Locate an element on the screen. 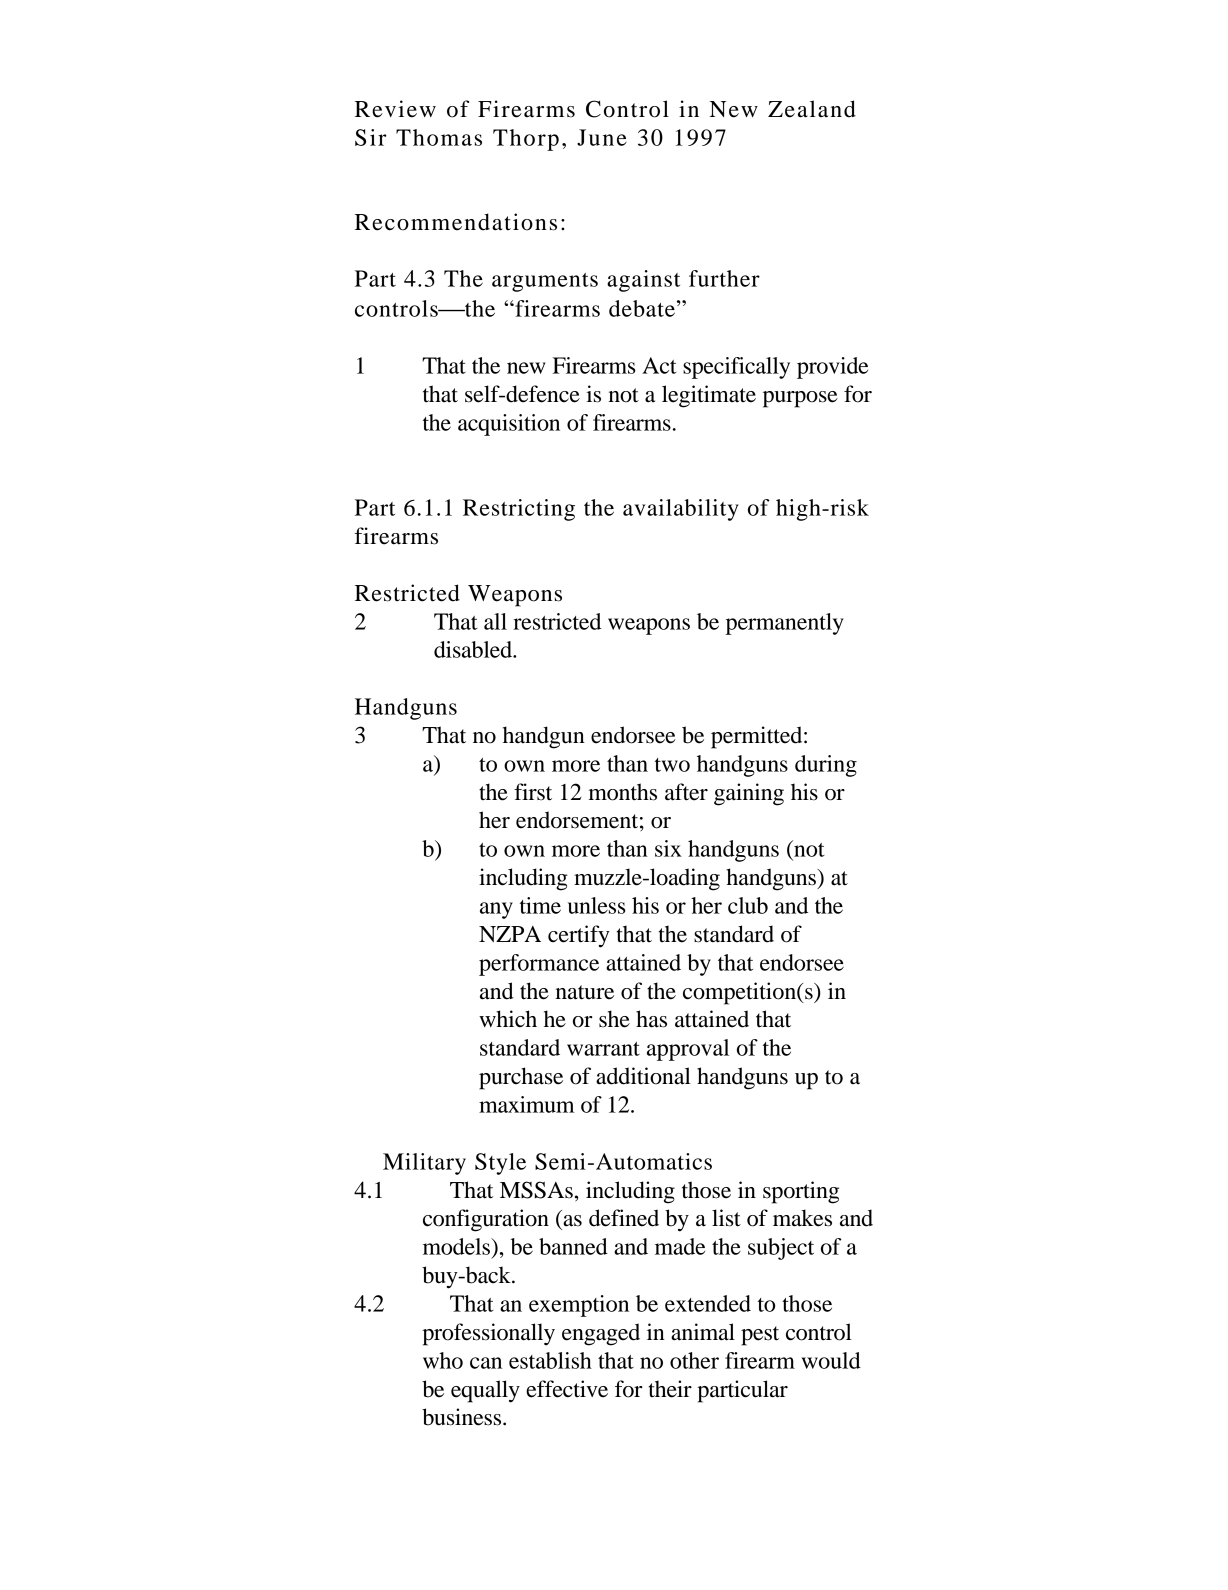 This screenshot has height=1590, width=1228. permitted is located at coordinates (758, 737).
